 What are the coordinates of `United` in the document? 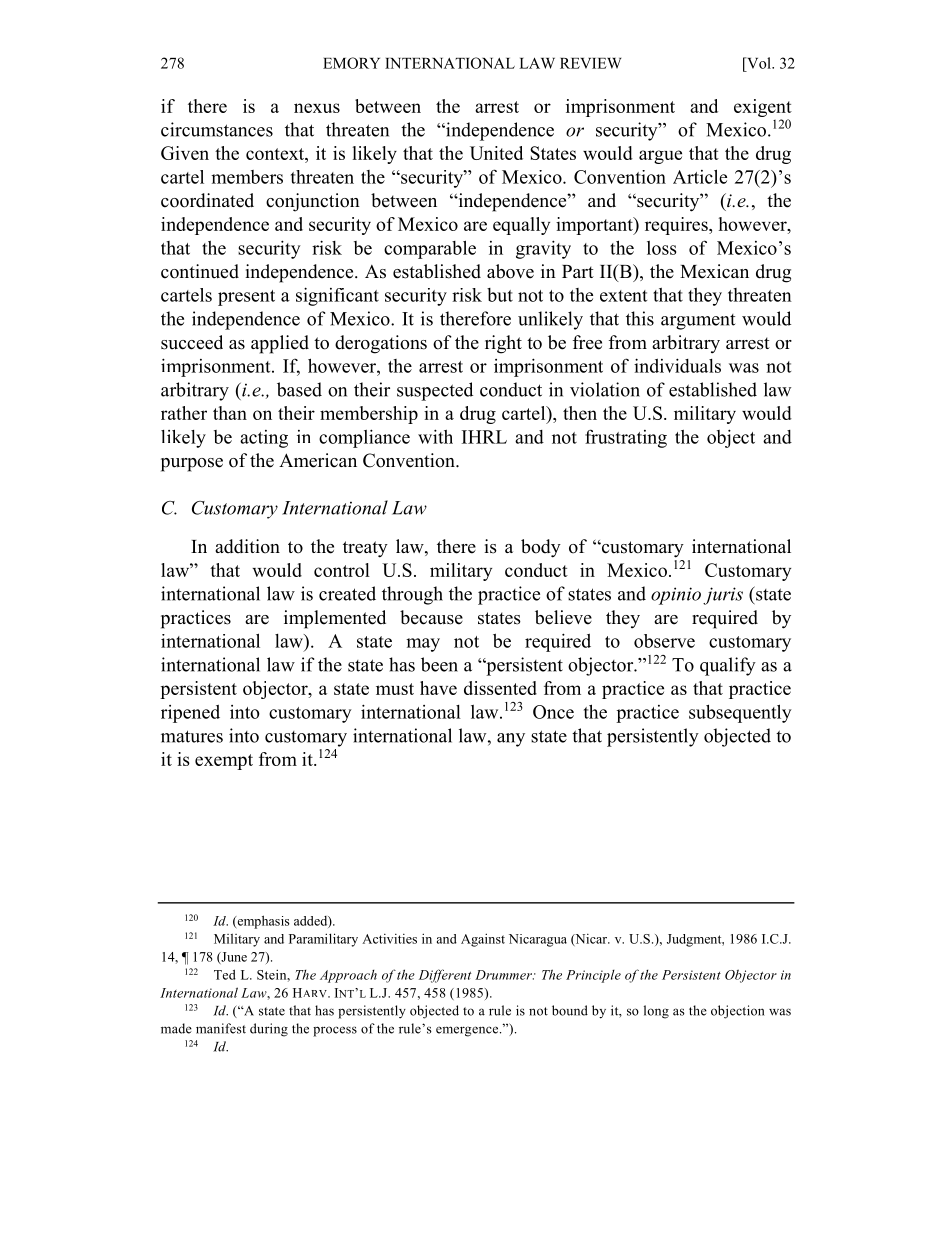 It's located at (496, 153).
